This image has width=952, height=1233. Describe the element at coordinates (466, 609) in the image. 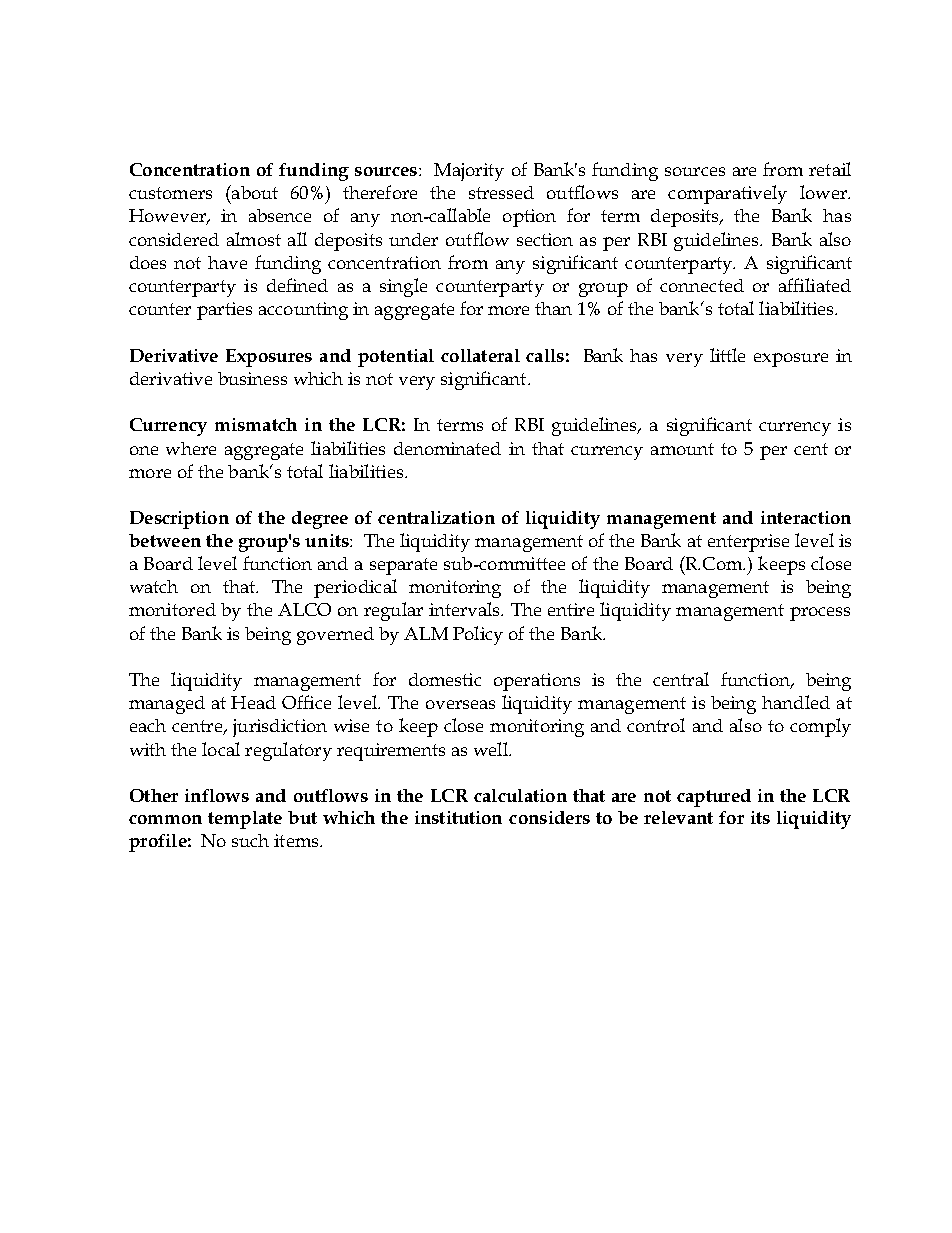

I see `intervals` at that location.
